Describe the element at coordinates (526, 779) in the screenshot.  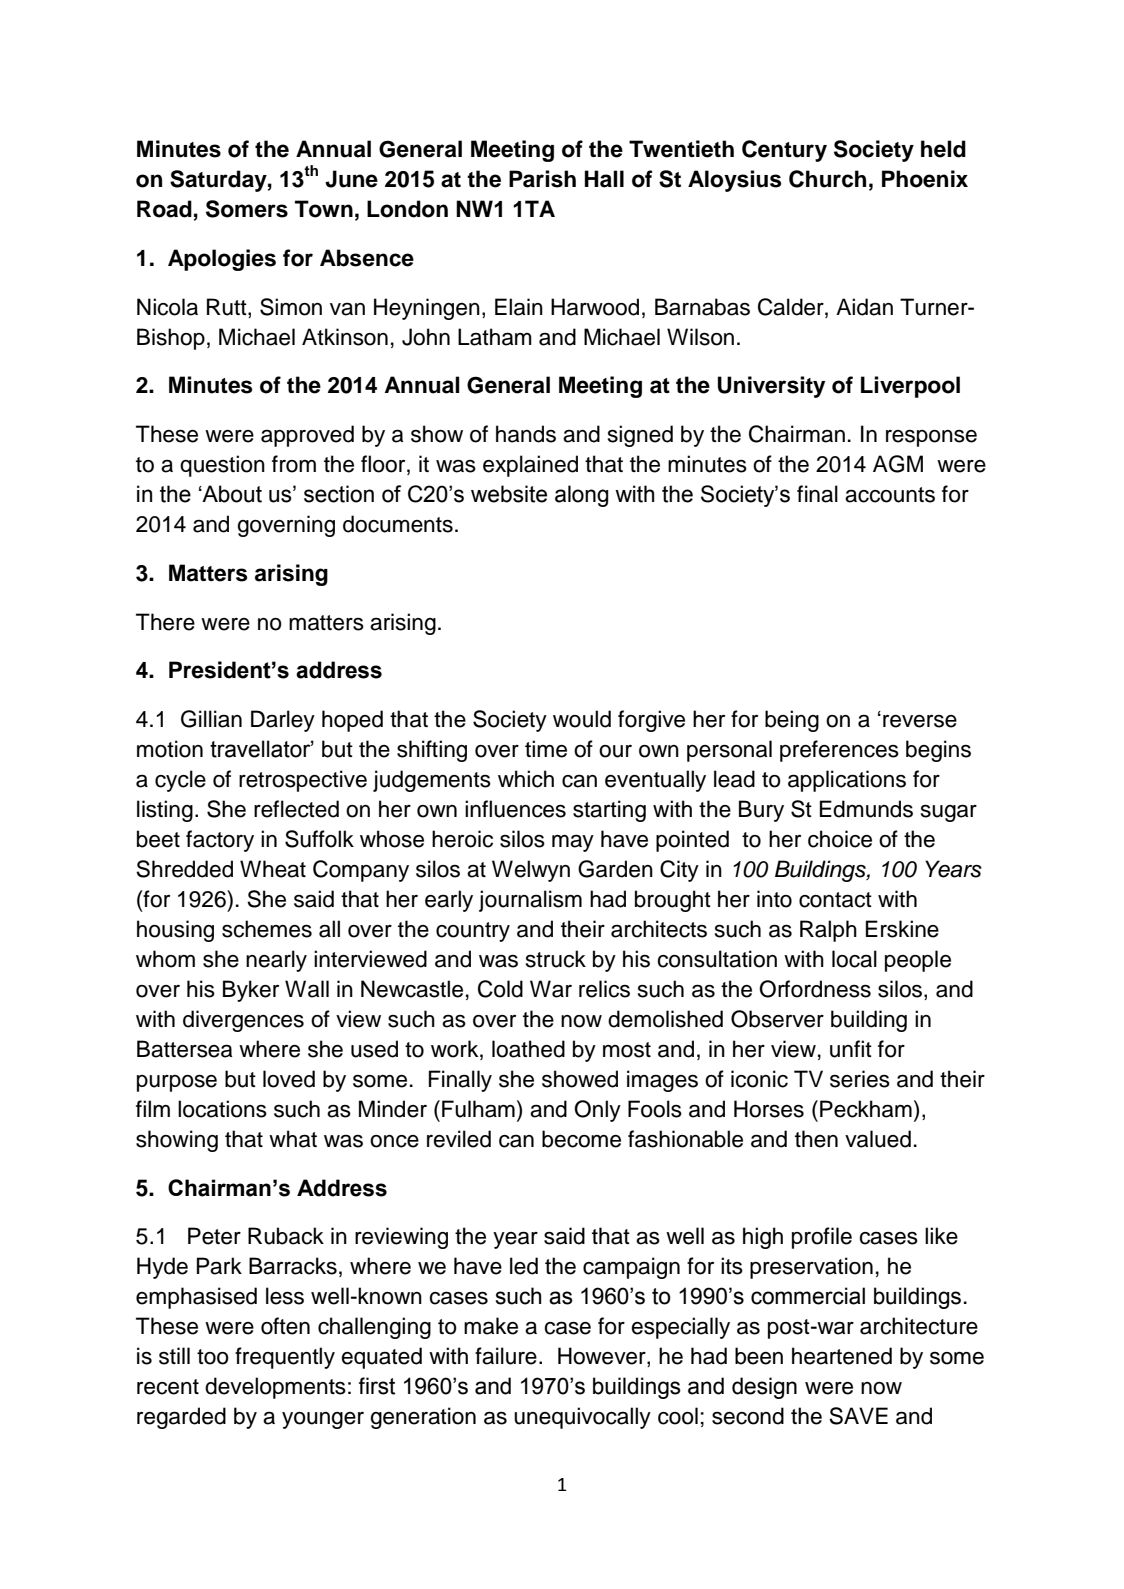
I see `which` at that location.
